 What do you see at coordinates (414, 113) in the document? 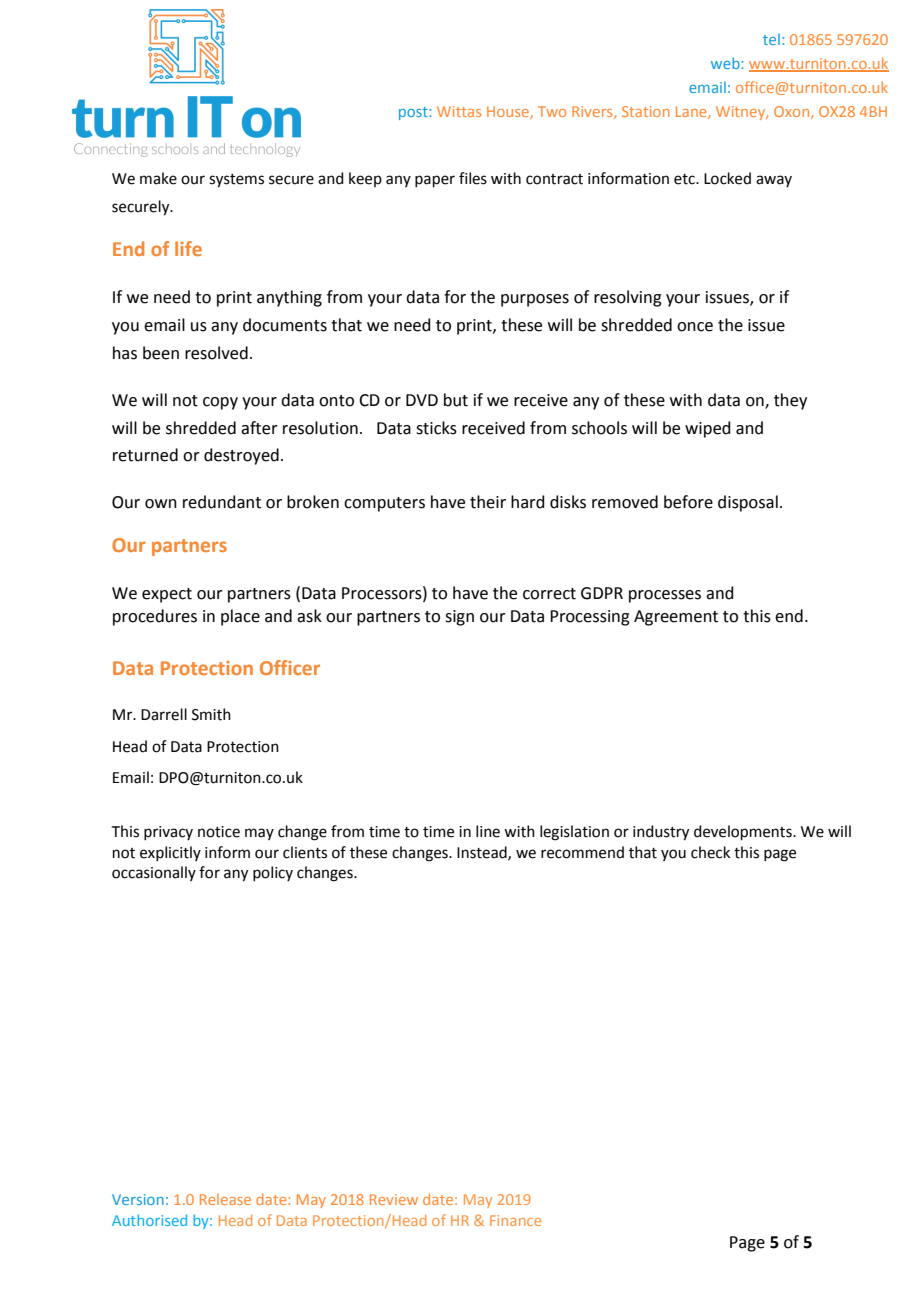
I see `post` at bounding box center [414, 113].
